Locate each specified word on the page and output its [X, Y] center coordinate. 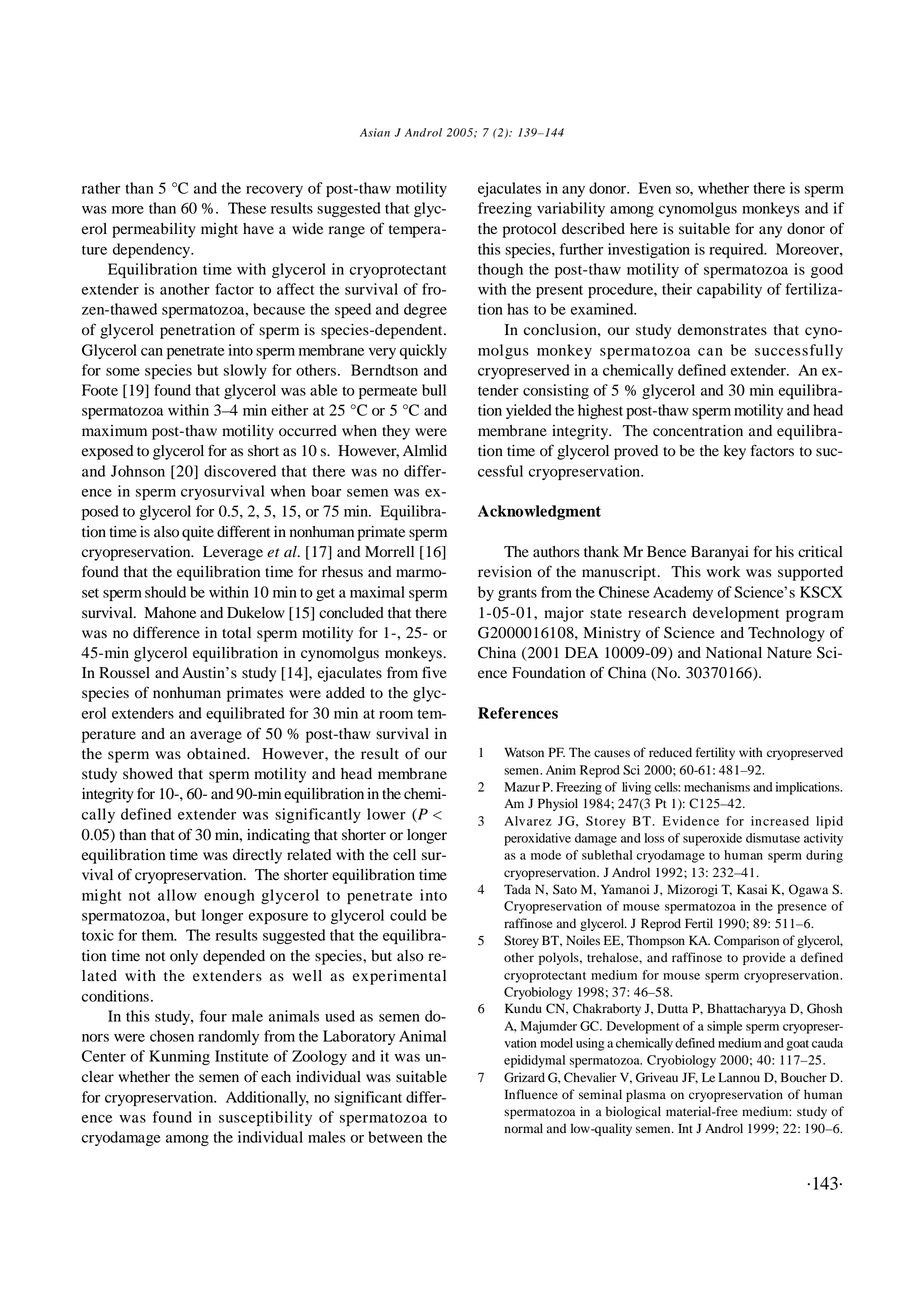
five [434, 672]
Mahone [170, 613]
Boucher [804, 1077]
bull [434, 390]
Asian [375, 132]
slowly [245, 371]
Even [655, 188]
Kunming [179, 1057]
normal [523, 1128]
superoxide [712, 839]
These [247, 208]
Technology [786, 634]
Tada [517, 889]
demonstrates [722, 330]
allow [177, 895]
